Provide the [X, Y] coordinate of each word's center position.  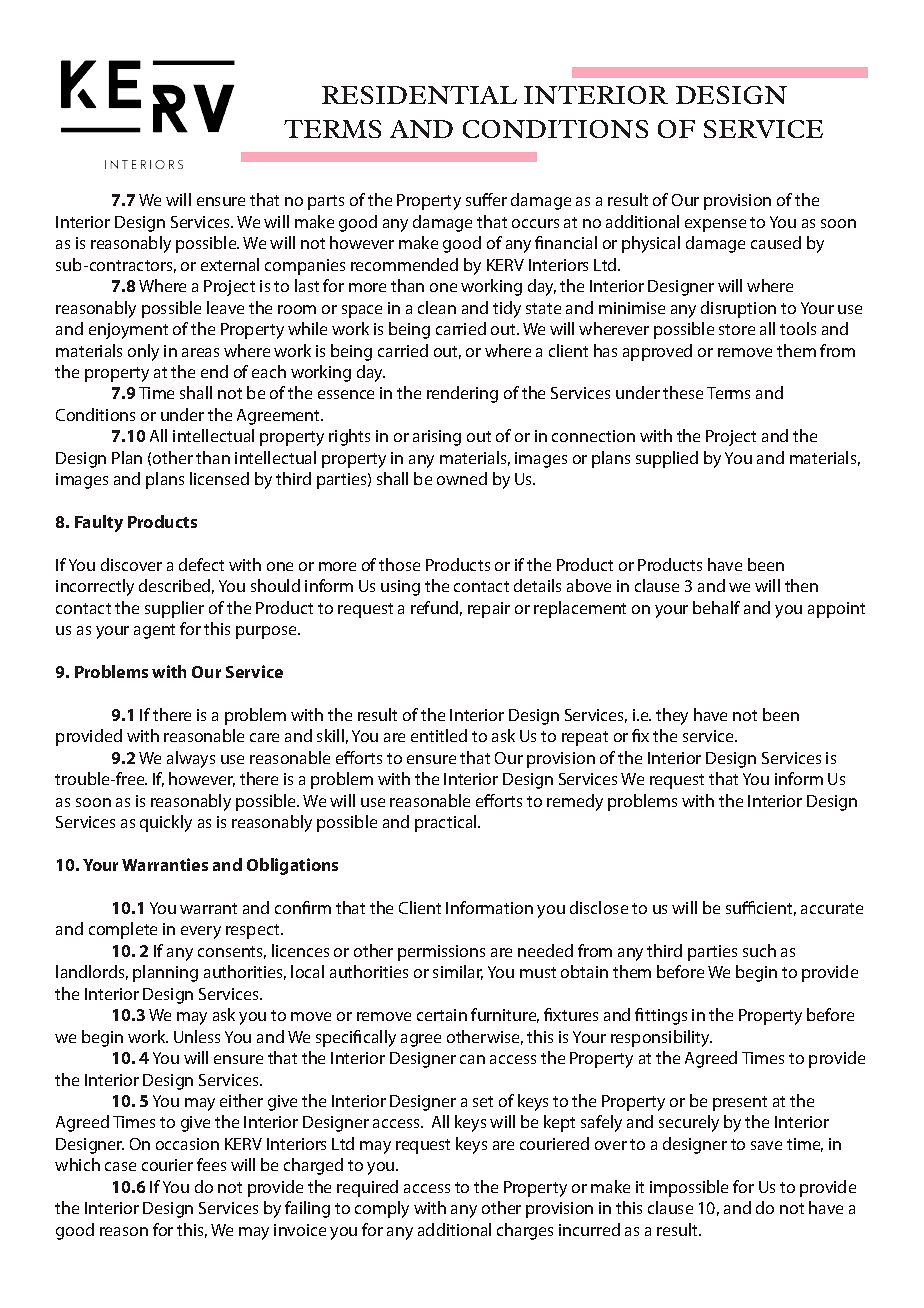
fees [211, 1164]
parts [326, 202]
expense [715, 225]
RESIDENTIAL [419, 95]
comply [382, 1209]
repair [489, 610]
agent [154, 631]
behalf [716, 607]
